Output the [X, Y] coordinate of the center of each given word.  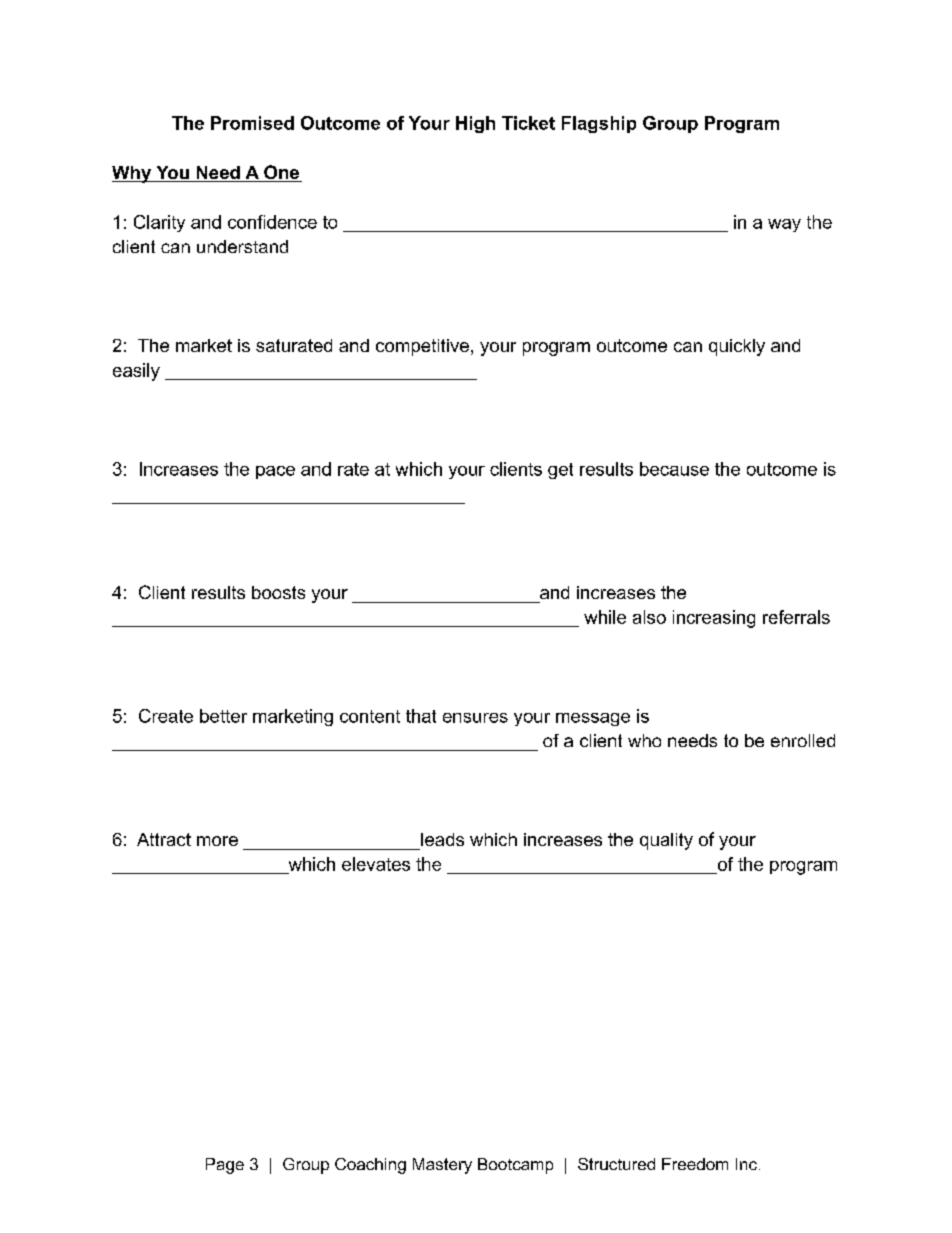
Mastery [442, 1166]
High [475, 124]
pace [275, 472]
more [217, 841]
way [784, 225]
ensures [475, 718]
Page [225, 1166]
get [560, 471]
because [674, 469]
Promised [252, 123]
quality [666, 841]
